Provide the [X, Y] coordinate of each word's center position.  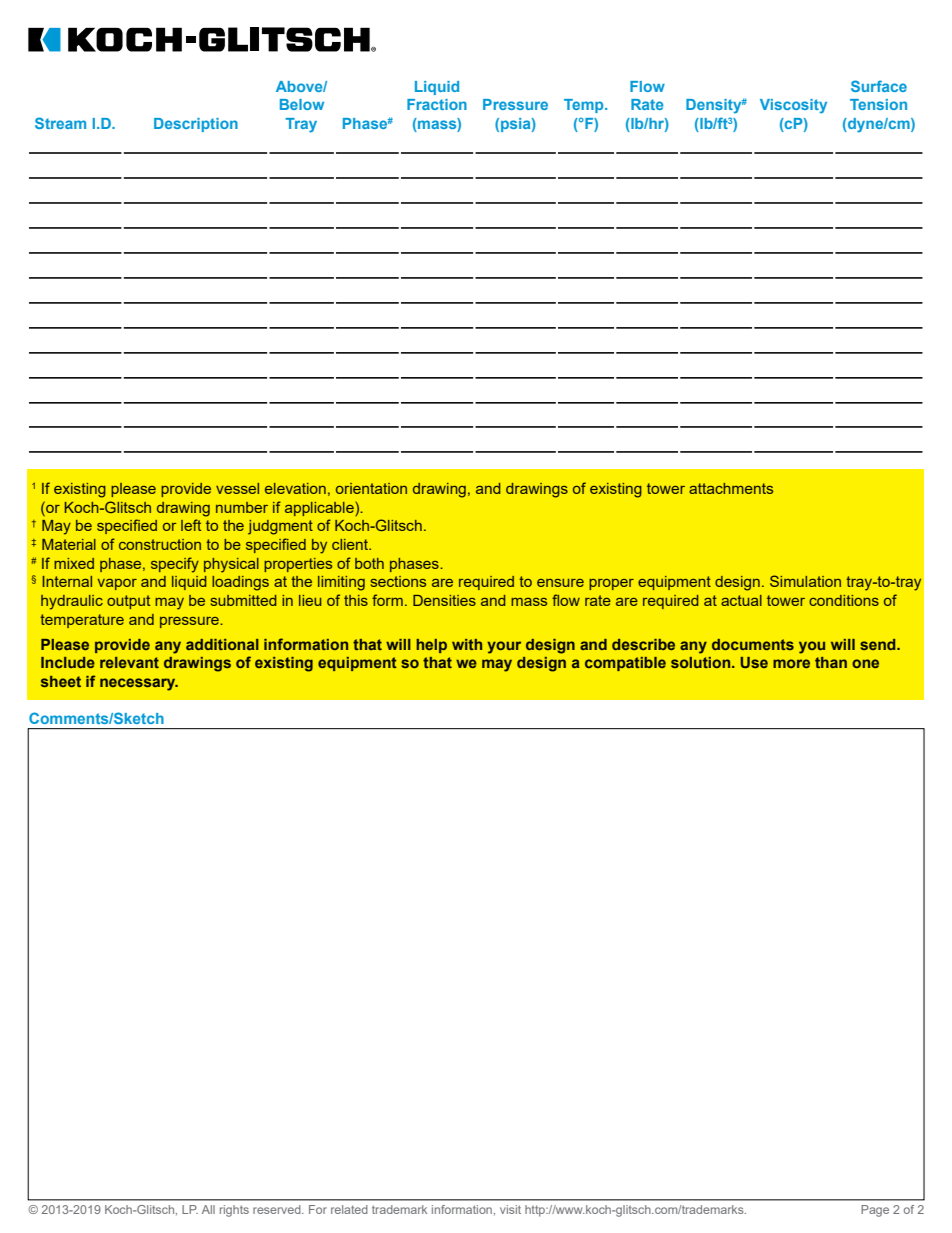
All [208, 1209]
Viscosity [793, 106]
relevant [129, 662]
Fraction [437, 104]
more [791, 663]
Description [196, 125]
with [467, 644]
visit [510, 1209]
